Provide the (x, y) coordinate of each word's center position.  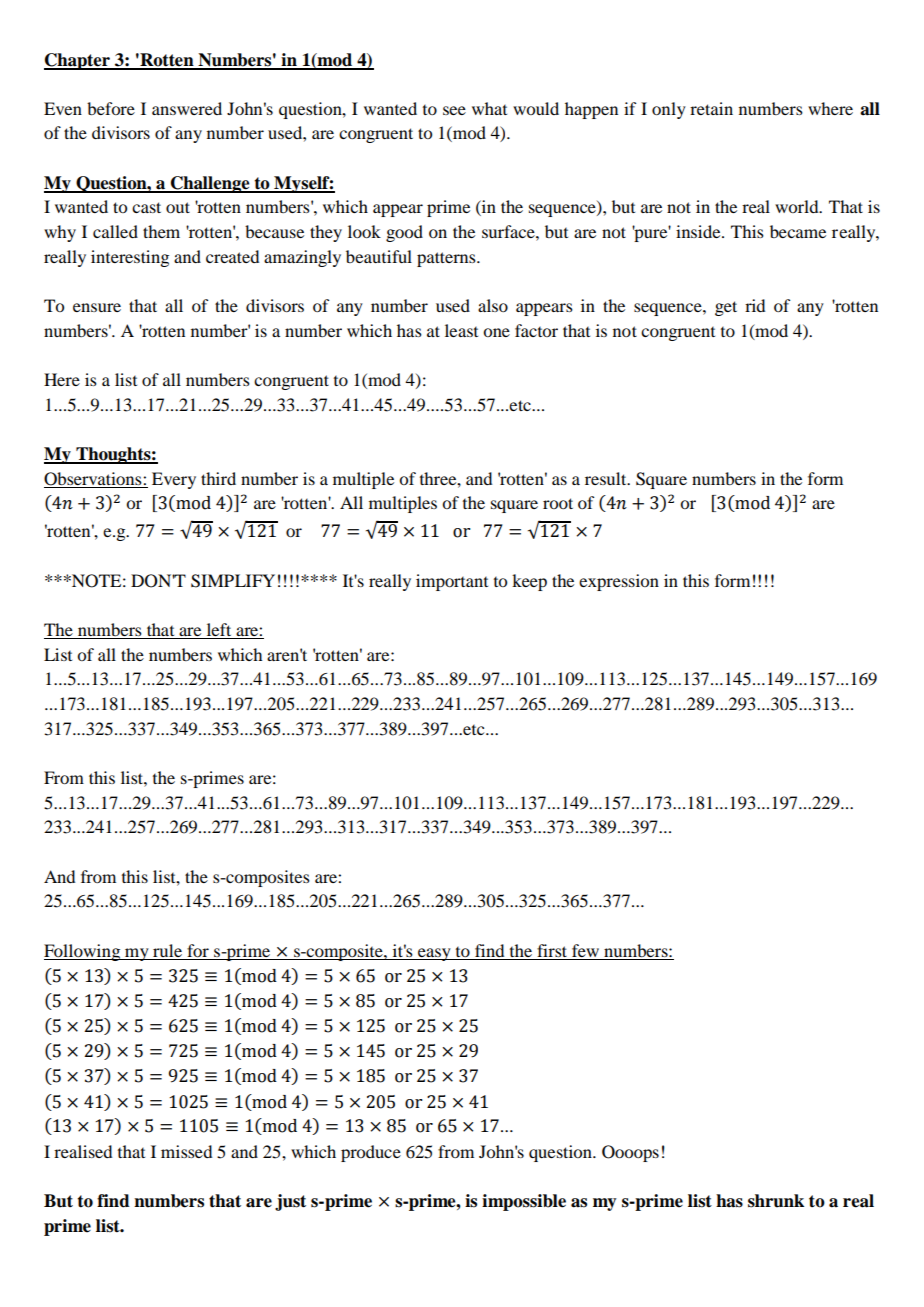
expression (619, 582)
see (454, 110)
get (726, 308)
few (585, 950)
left (219, 631)
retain (711, 108)
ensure (97, 307)
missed (186, 1151)
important (452, 582)
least (461, 330)
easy (434, 954)
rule (167, 950)
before (111, 108)
